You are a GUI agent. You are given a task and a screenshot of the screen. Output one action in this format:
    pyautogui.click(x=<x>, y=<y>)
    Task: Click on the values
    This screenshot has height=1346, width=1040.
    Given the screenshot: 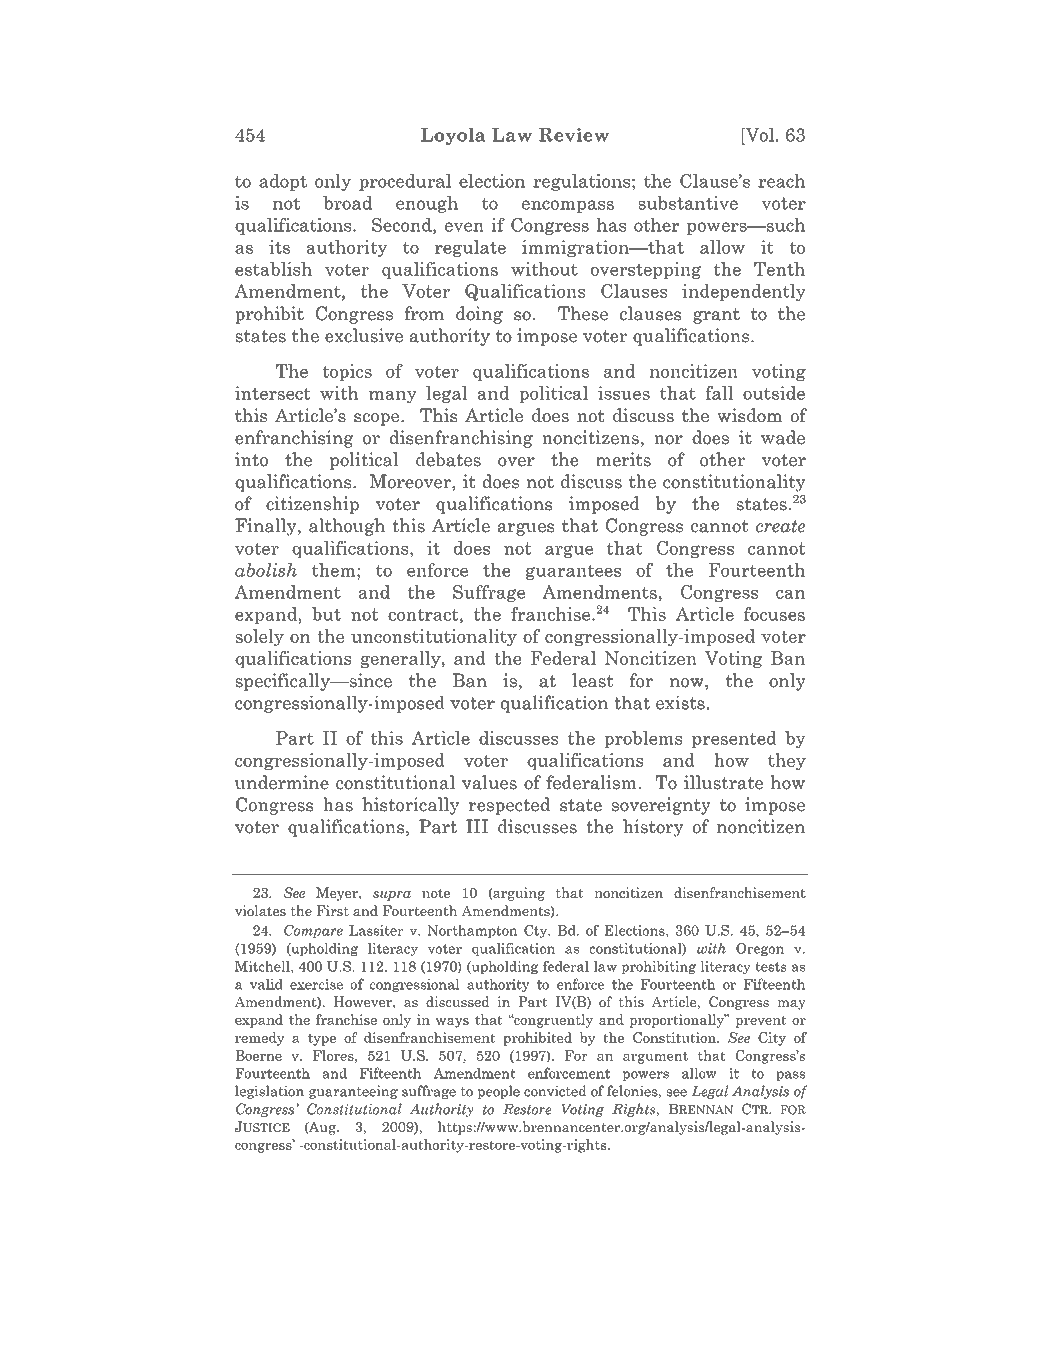 What is the action you would take?
    pyautogui.click(x=489, y=782)
